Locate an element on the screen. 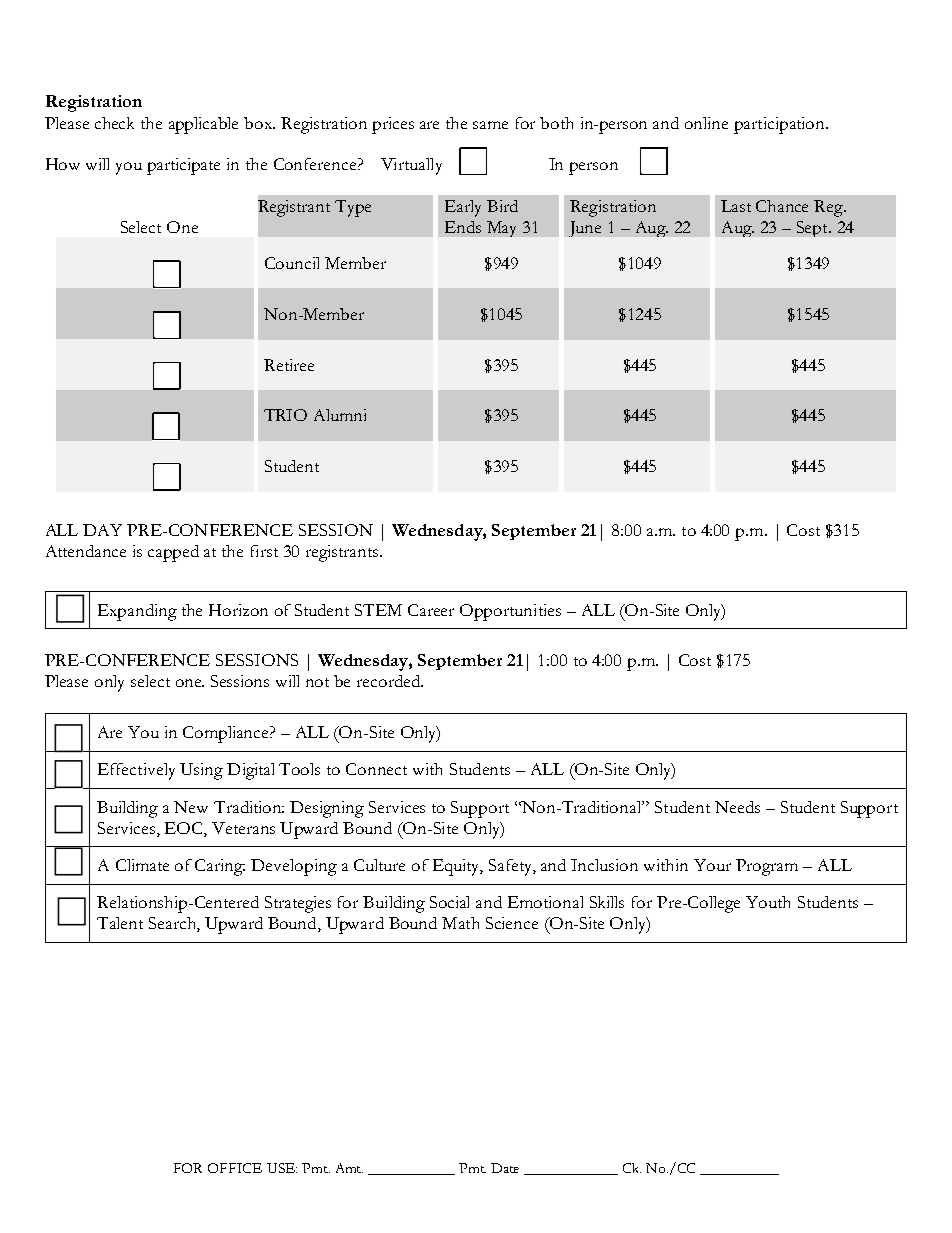 Image resolution: width=952 pixels, height=1233 pixels. participate is located at coordinates (183, 166).
